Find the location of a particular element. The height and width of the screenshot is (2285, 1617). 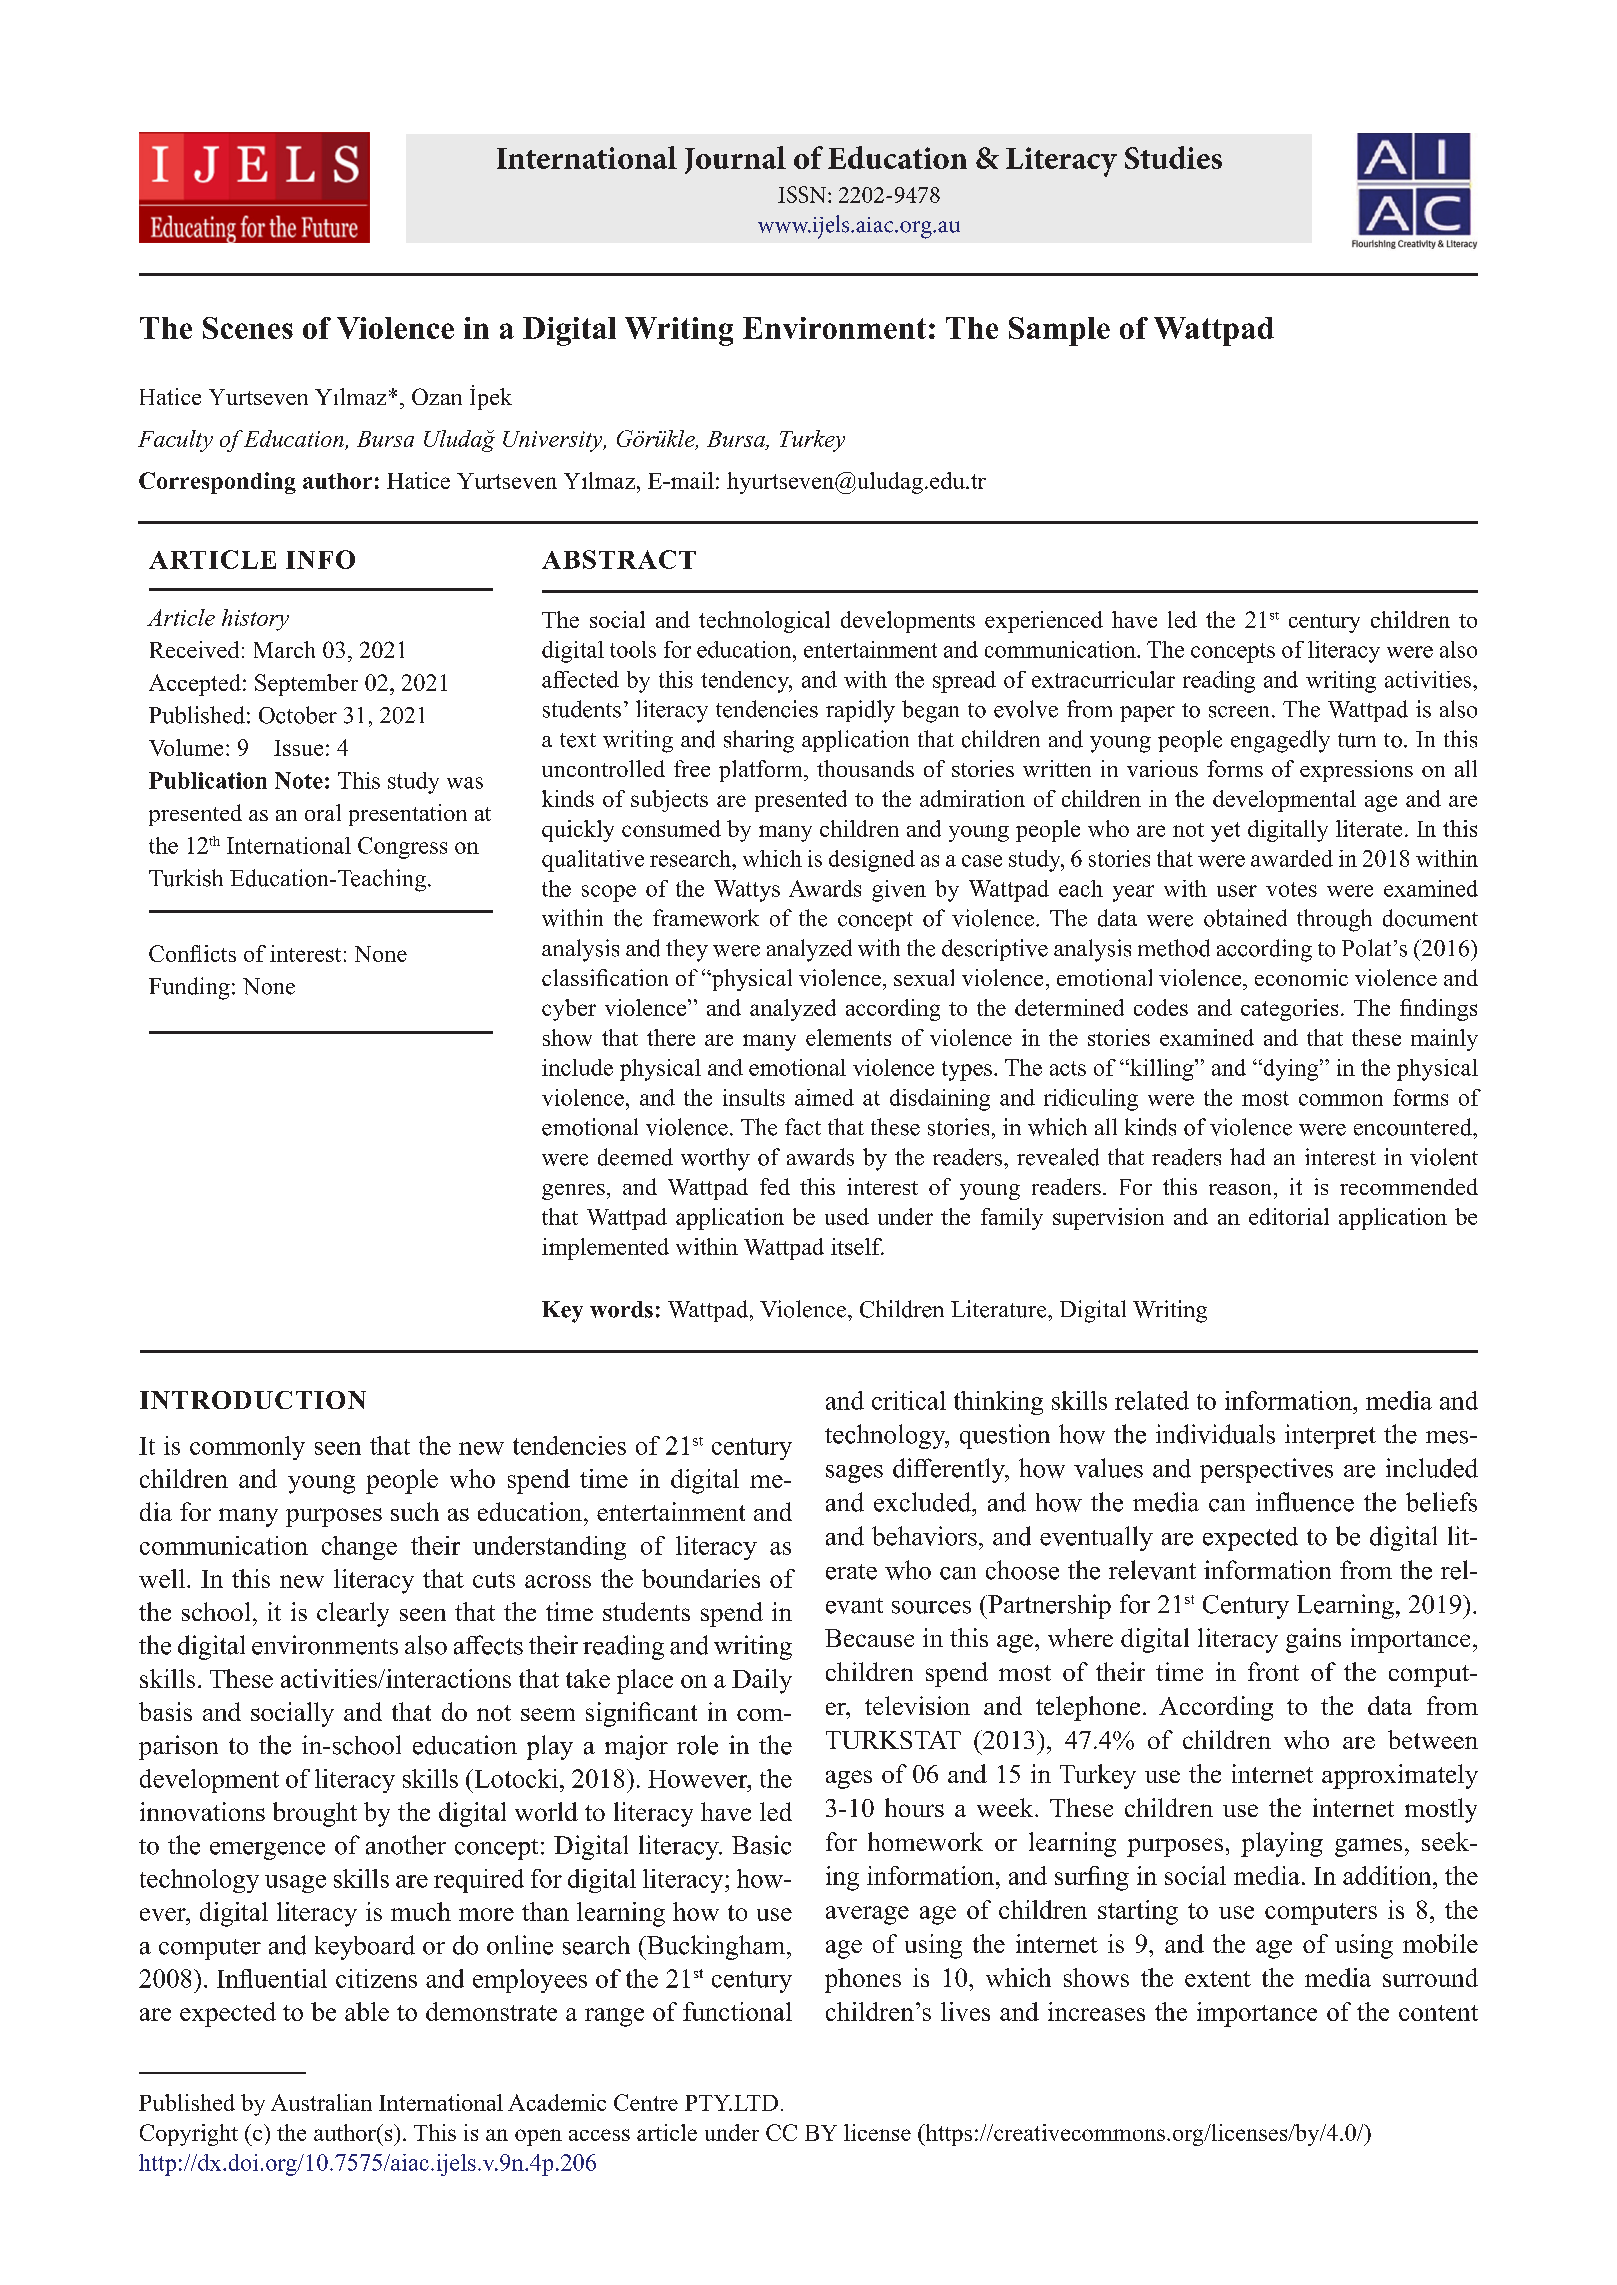

September is located at coordinates (306, 685).
